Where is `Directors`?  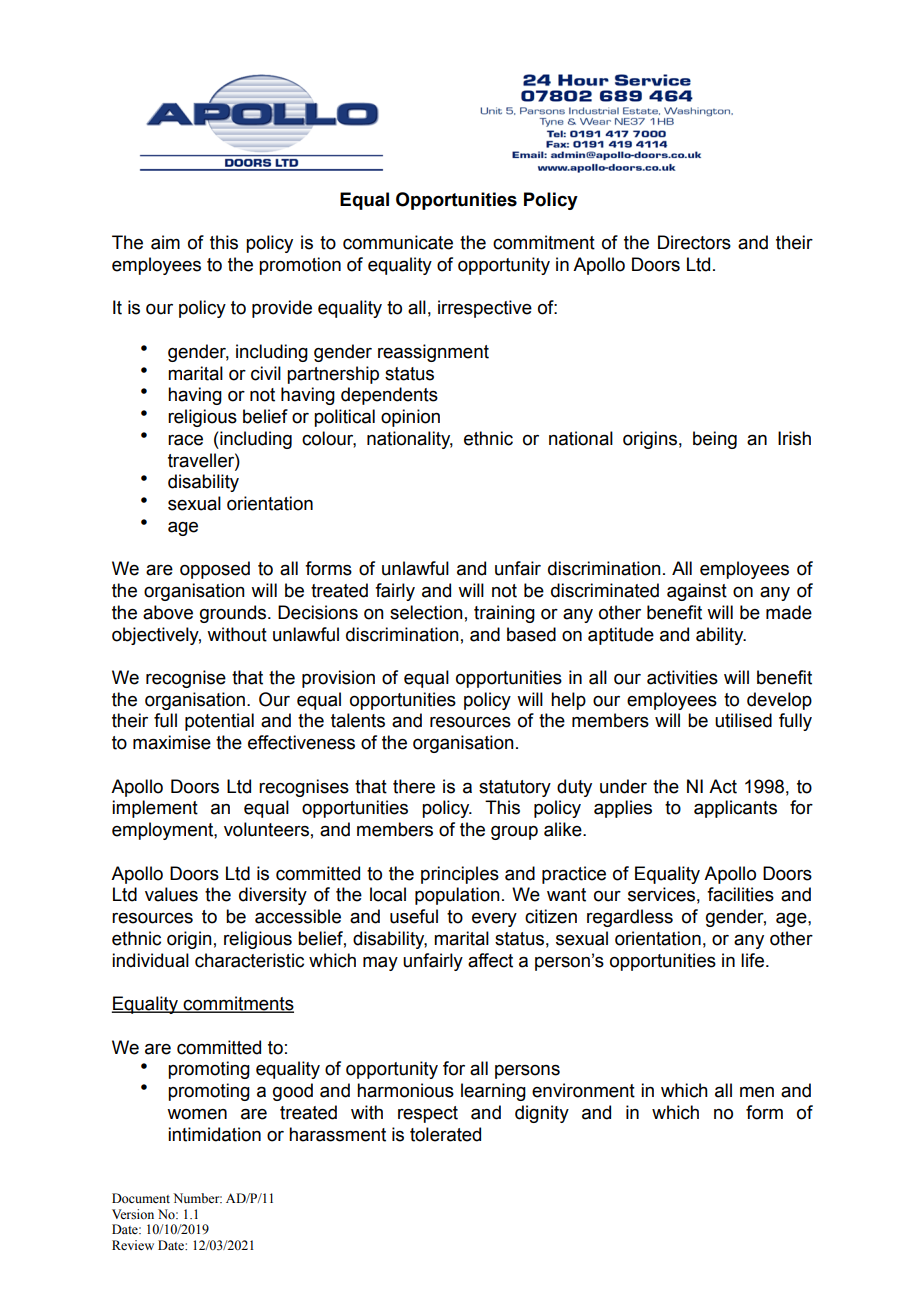
Directors is located at coordinates (694, 242).
